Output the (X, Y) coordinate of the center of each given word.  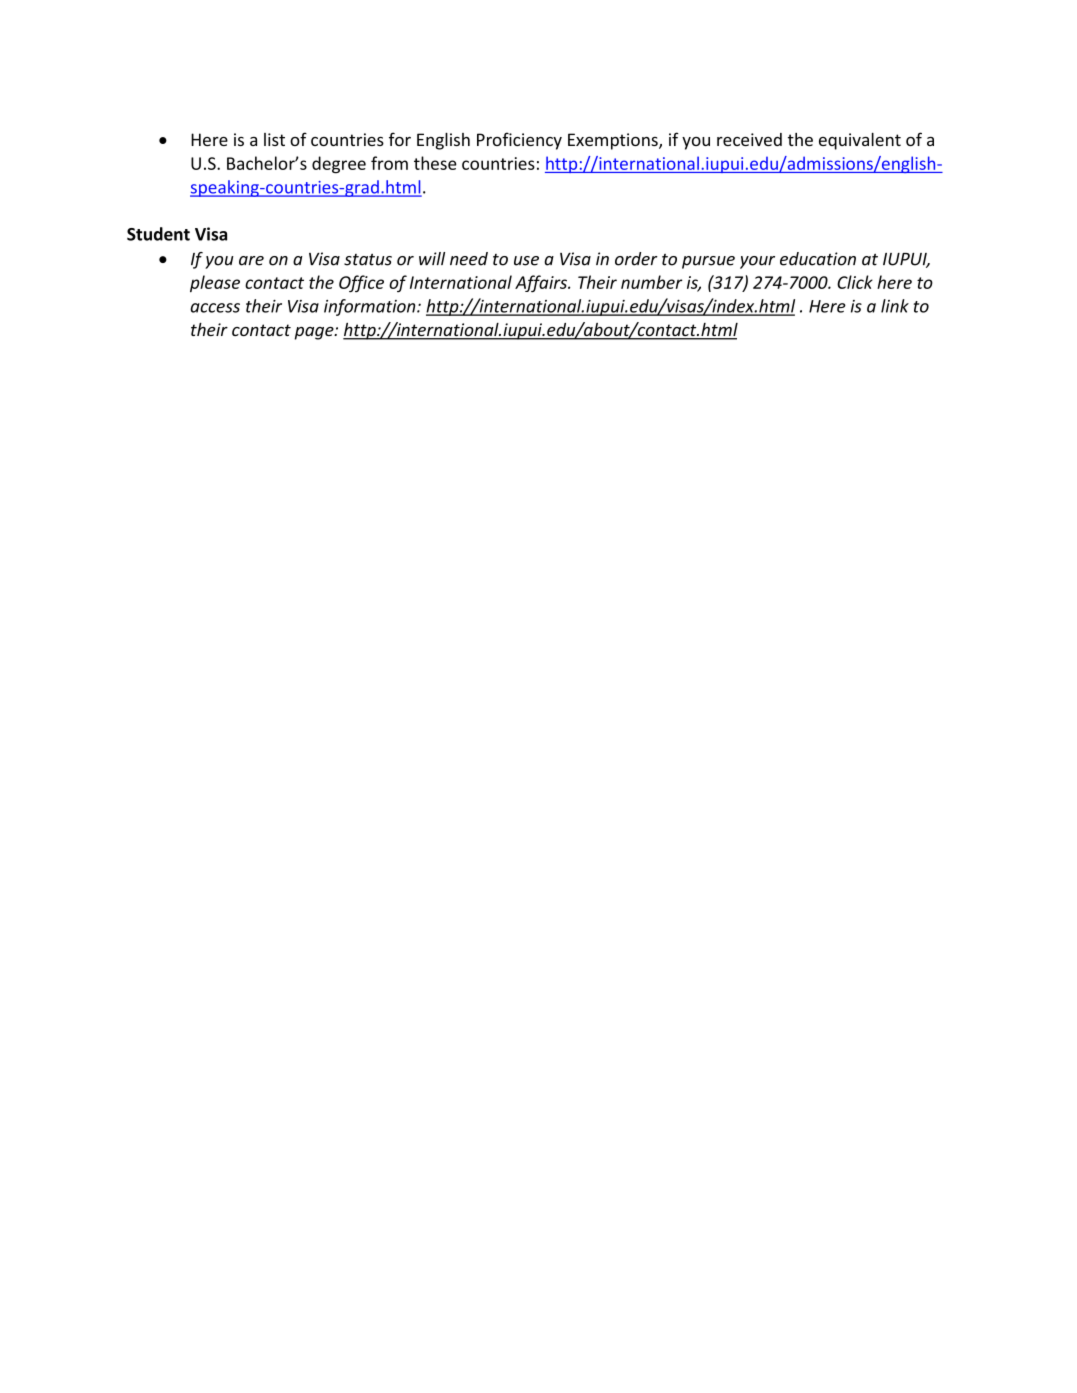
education (818, 259)
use (526, 261)
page (315, 333)
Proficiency (519, 141)
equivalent (860, 141)
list (274, 139)
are (251, 261)
